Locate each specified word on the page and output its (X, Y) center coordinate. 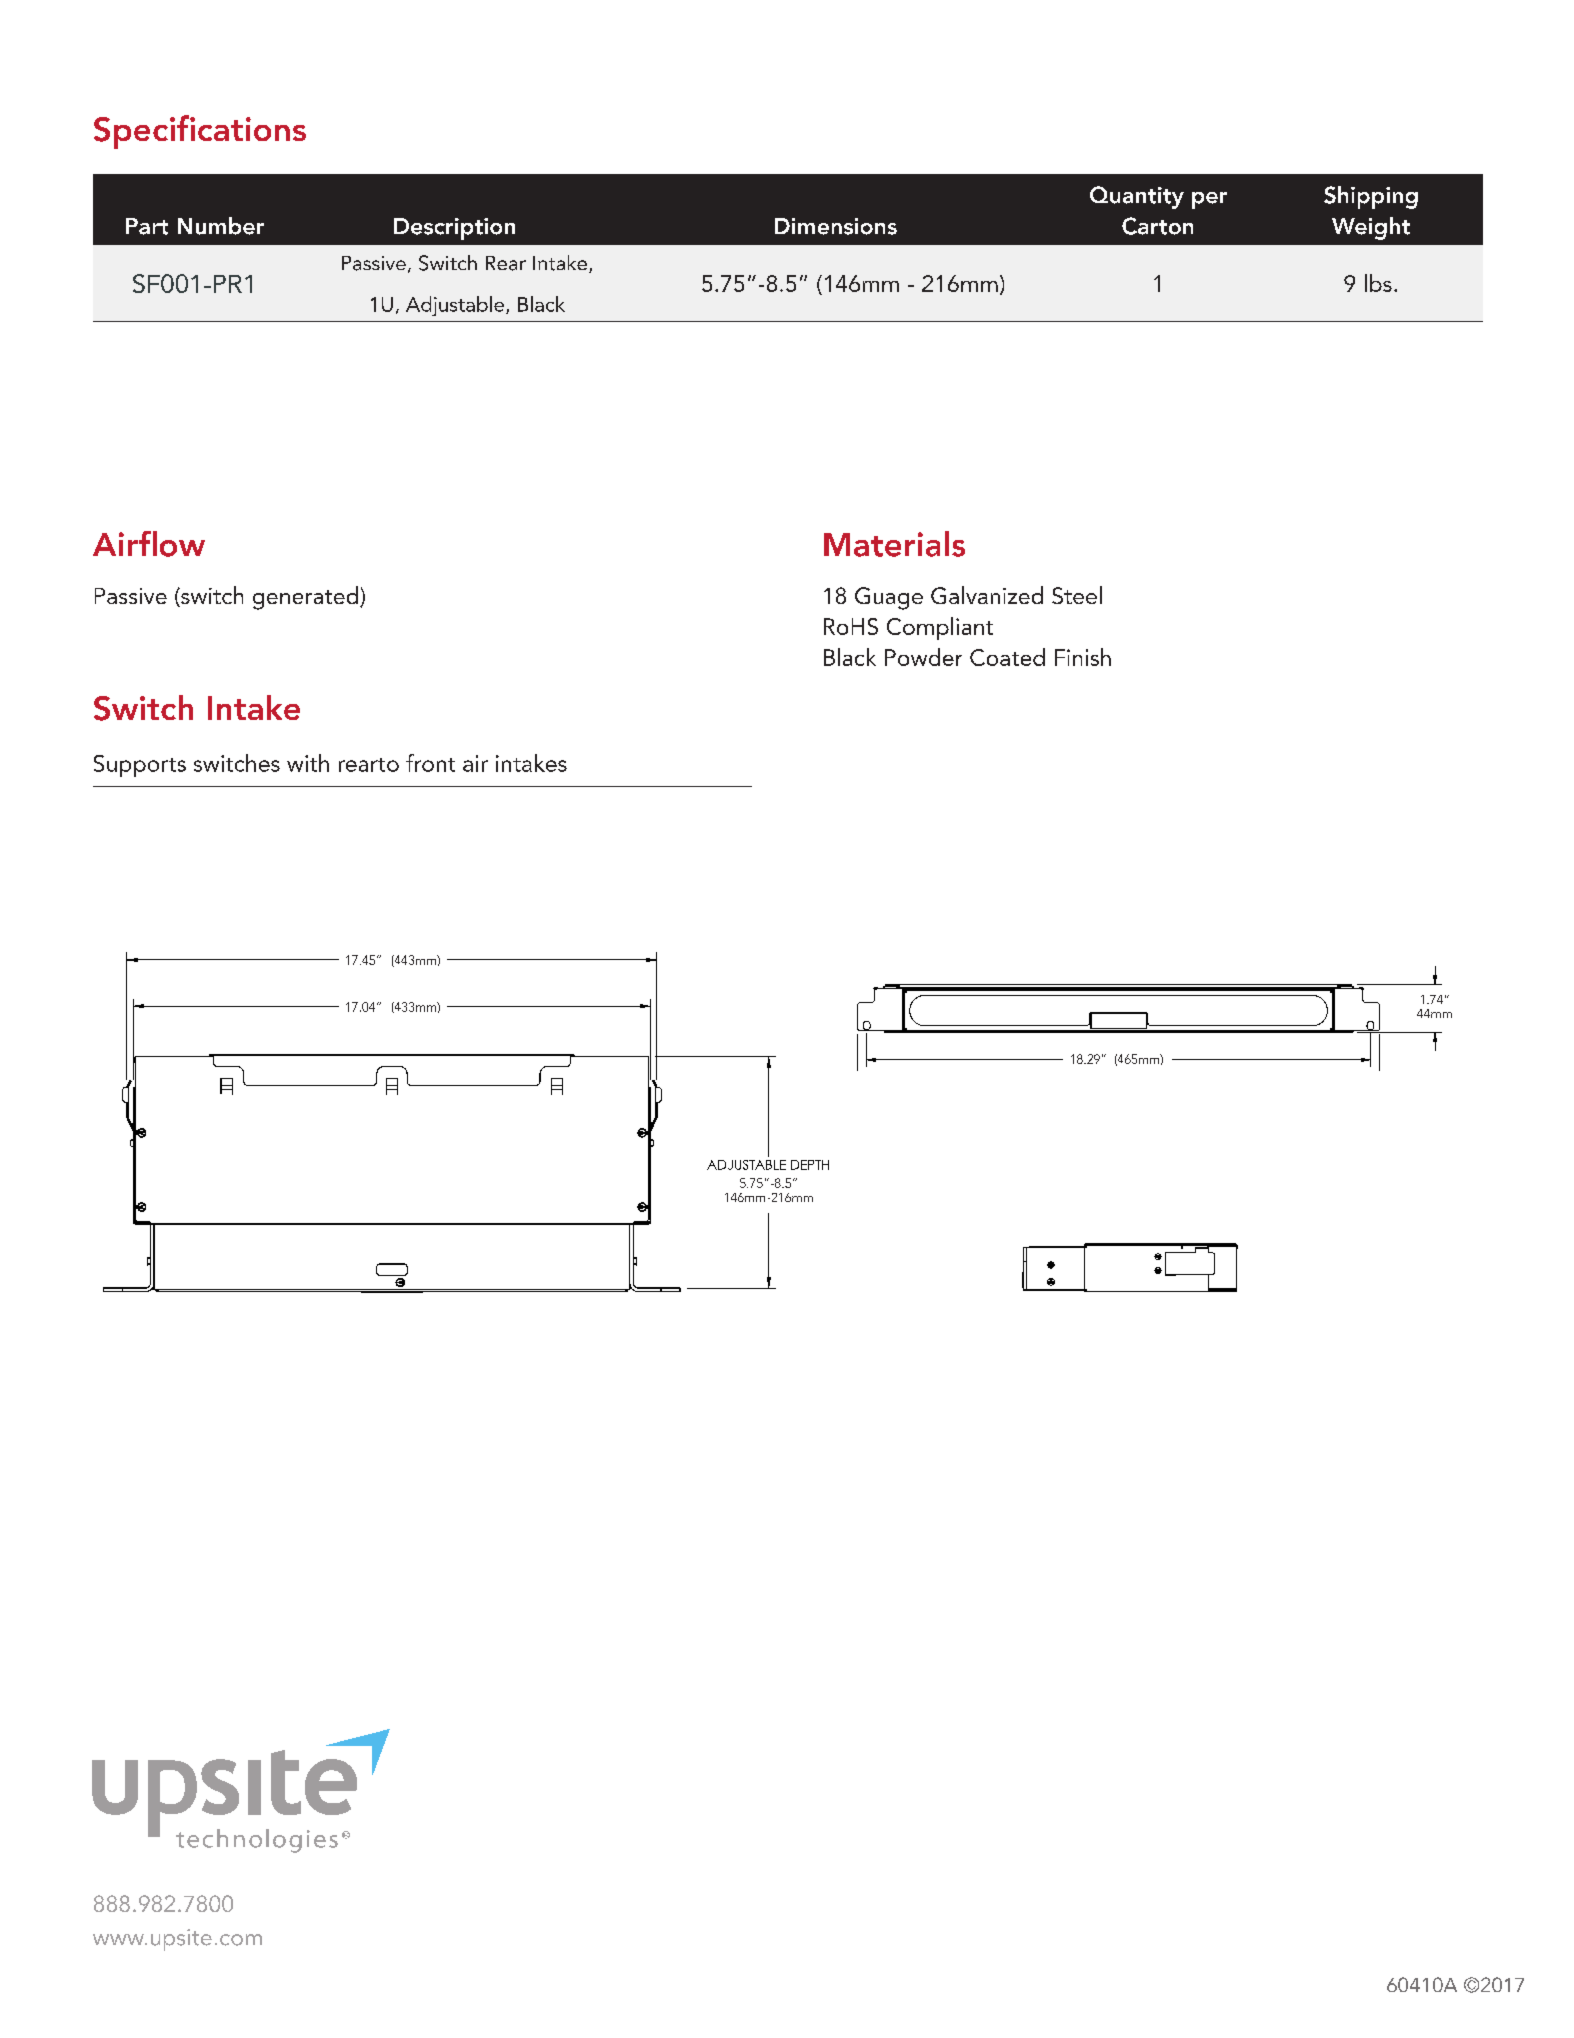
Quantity (1137, 197)
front (430, 763)
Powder (923, 657)
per (1209, 200)
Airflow (149, 544)
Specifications (200, 132)
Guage (889, 598)
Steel (1077, 595)
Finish (1083, 657)
